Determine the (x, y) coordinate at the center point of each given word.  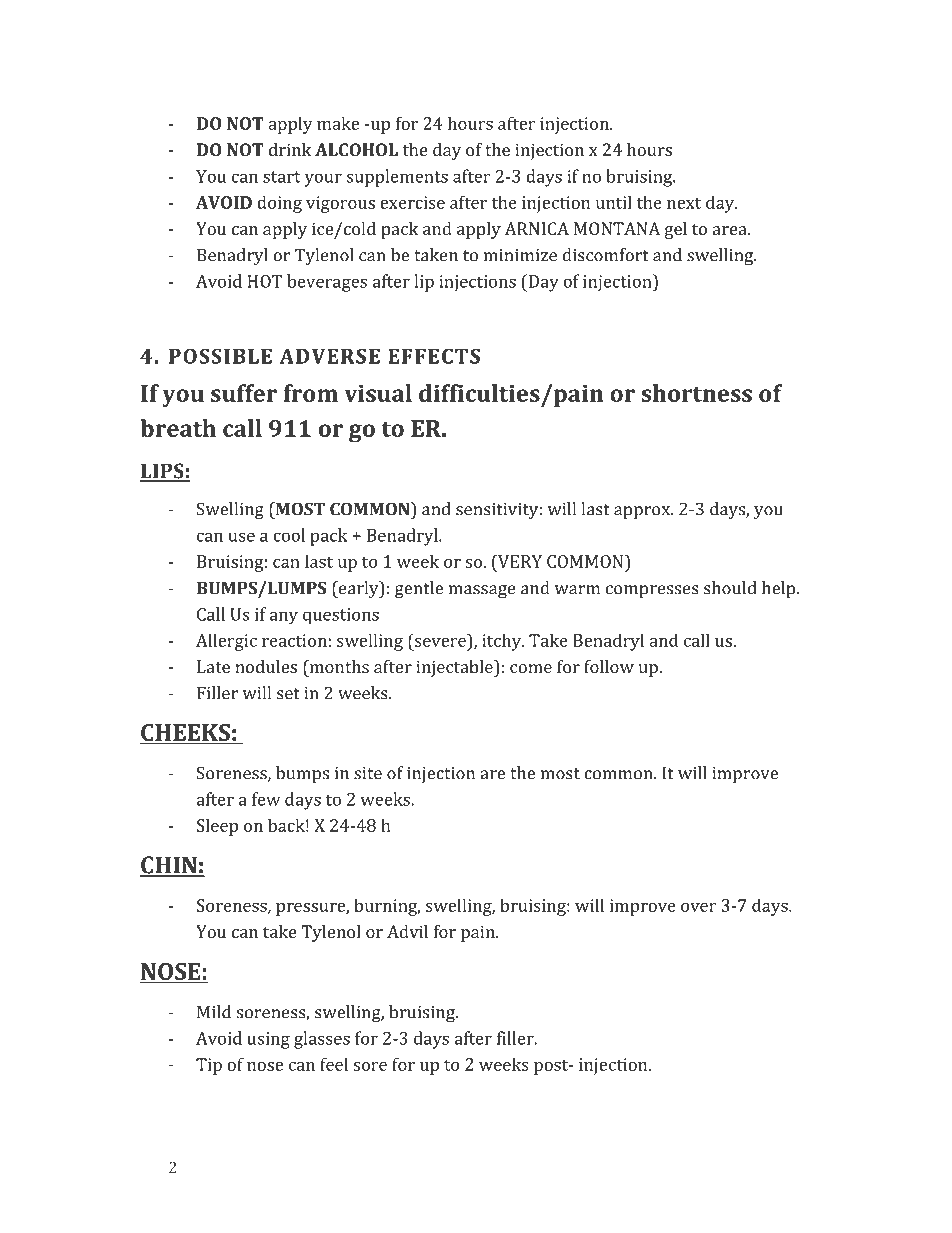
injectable (455, 668)
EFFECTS (434, 356)
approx (643, 512)
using (268, 1040)
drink (290, 149)
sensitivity (498, 511)
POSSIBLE (220, 356)
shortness (696, 393)
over (698, 907)
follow (609, 666)
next (684, 203)
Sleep (217, 827)
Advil (407, 931)
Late (213, 666)
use (242, 537)
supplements (397, 178)
